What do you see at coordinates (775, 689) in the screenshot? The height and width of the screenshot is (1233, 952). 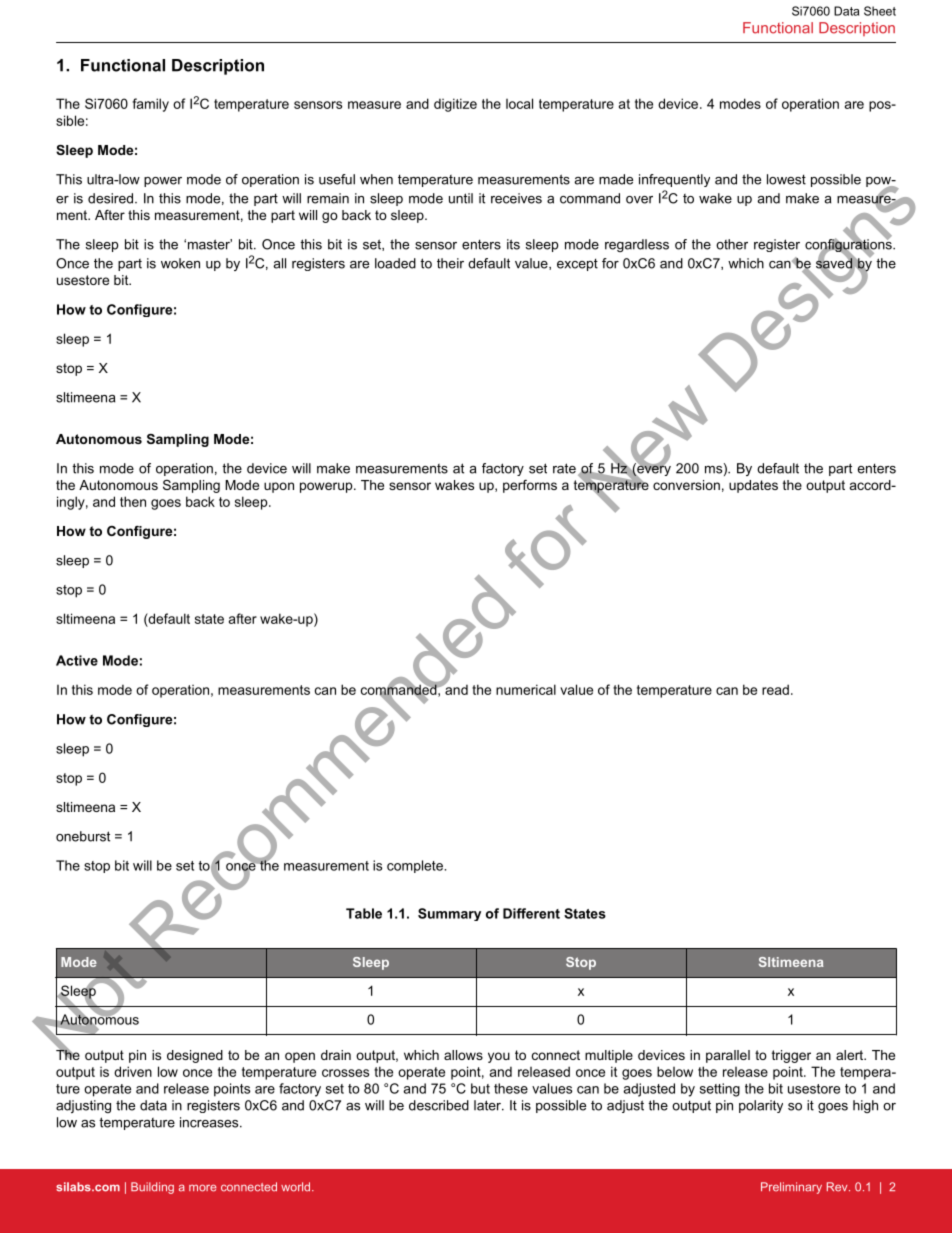 I see `read` at bounding box center [775, 689].
